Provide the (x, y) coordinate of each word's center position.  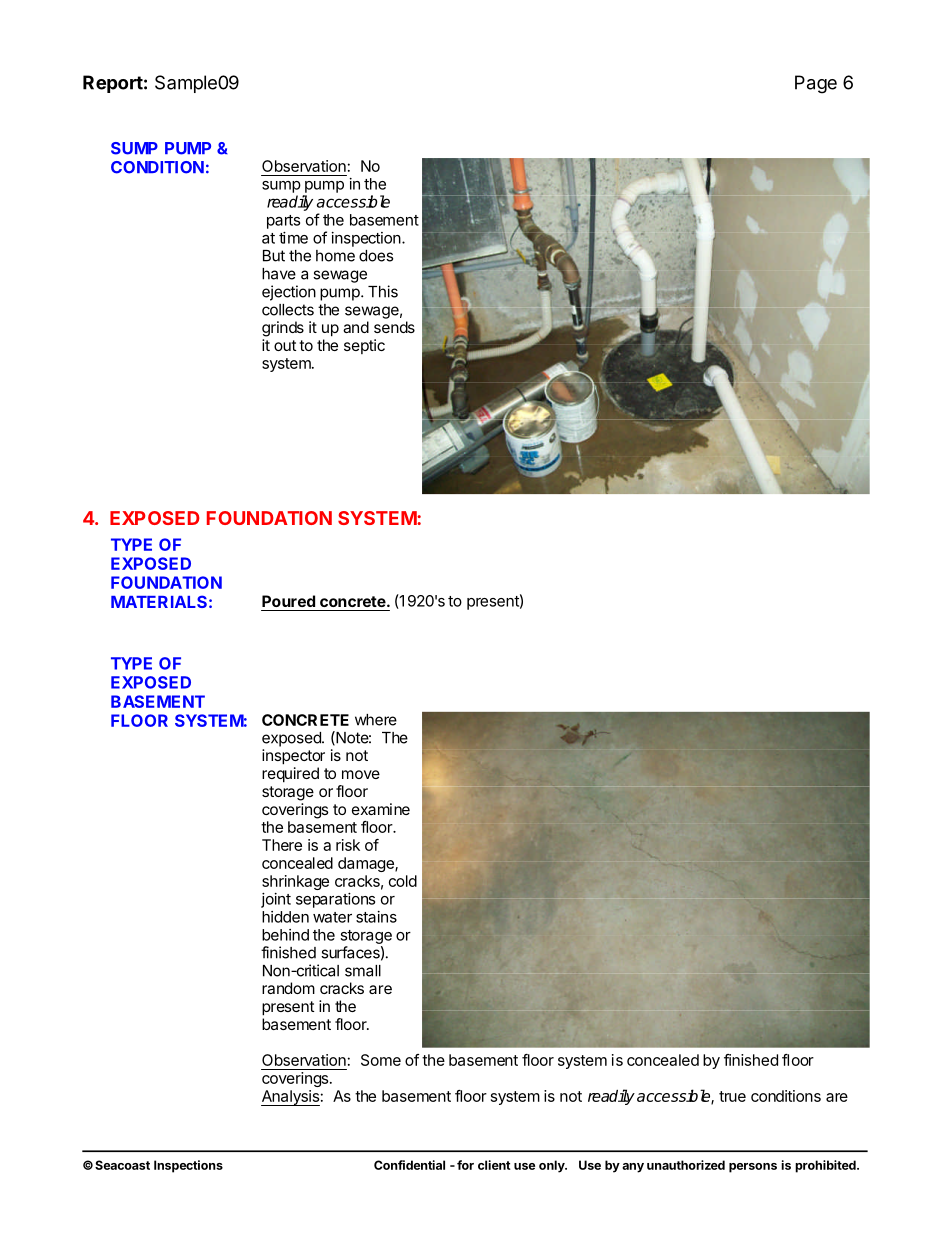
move (361, 774)
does (376, 256)
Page (816, 84)
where (376, 720)
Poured (288, 601)
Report (113, 84)
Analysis (290, 1098)
